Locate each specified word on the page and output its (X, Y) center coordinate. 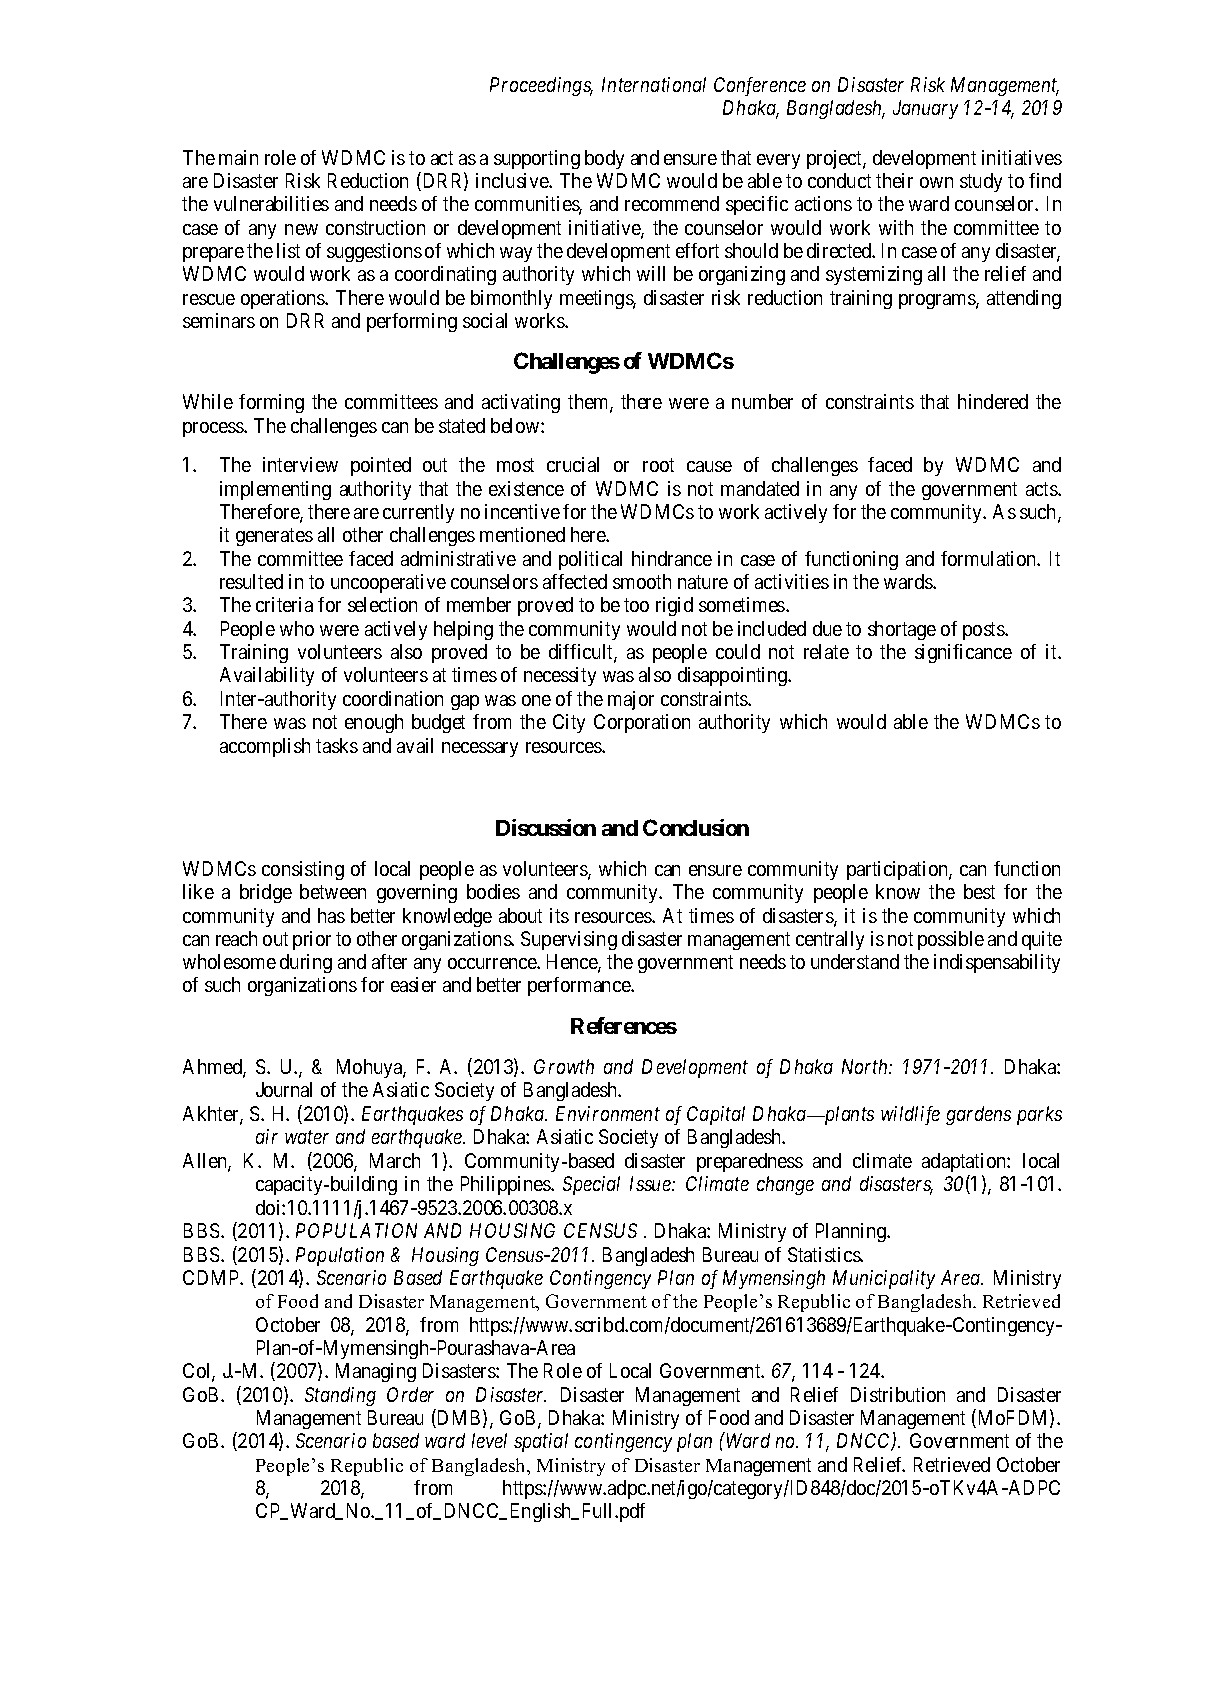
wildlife (910, 1115)
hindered (993, 401)
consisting (303, 870)
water (307, 1137)
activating (521, 403)
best (979, 891)
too (636, 605)
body (604, 159)
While (208, 401)
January (925, 109)
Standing (340, 1396)
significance (963, 653)
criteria (284, 604)
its (559, 915)
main (238, 157)
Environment (608, 1113)
